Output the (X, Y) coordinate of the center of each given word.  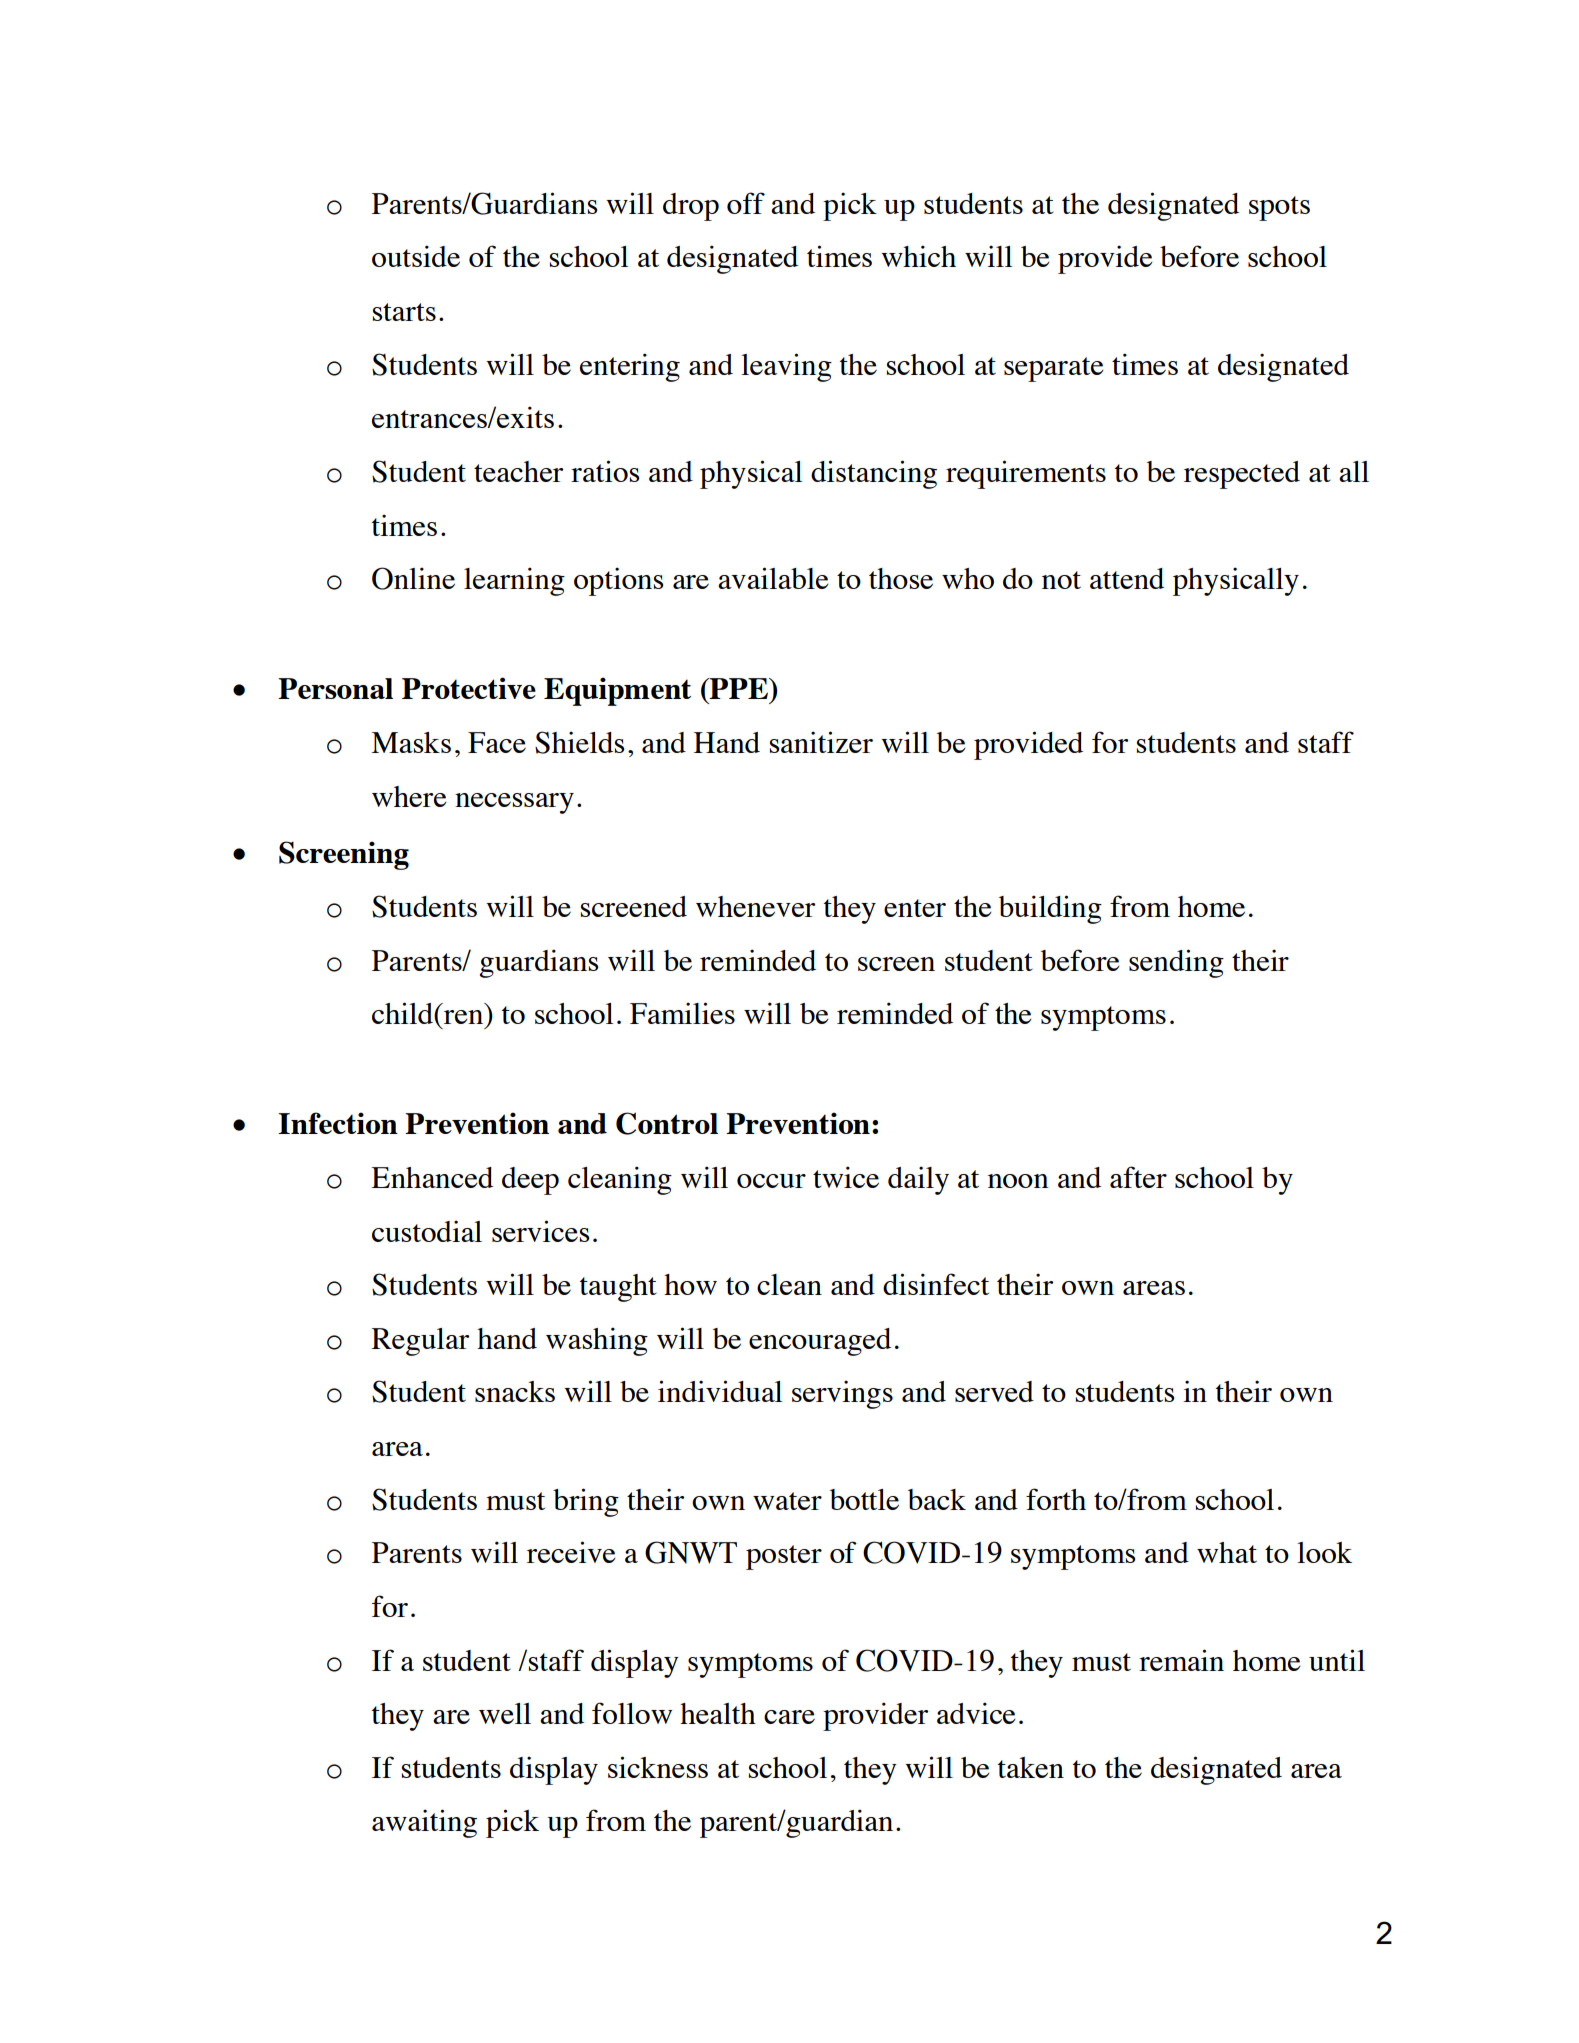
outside (416, 256)
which (918, 256)
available (773, 578)
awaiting (424, 1823)
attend (1127, 578)
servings (842, 1394)
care (789, 1717)
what (1227, 1552)
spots (1279, 208)
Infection (338, 1123)
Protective (469, 688)
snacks (515, 1391)
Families (682, 1013)
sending (1176, 963)
